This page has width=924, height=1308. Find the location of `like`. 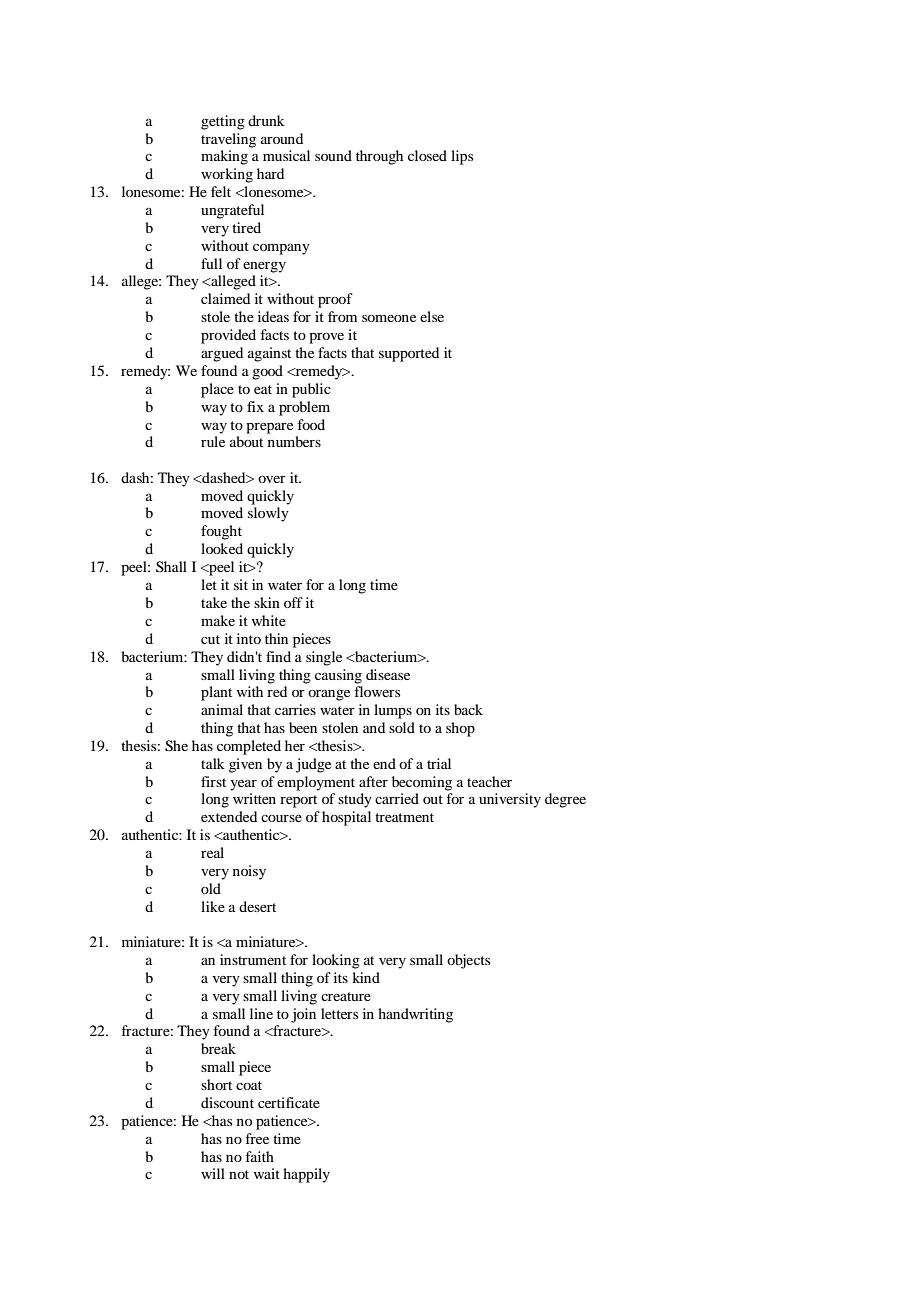

like is located at coordinates (213, 906).
